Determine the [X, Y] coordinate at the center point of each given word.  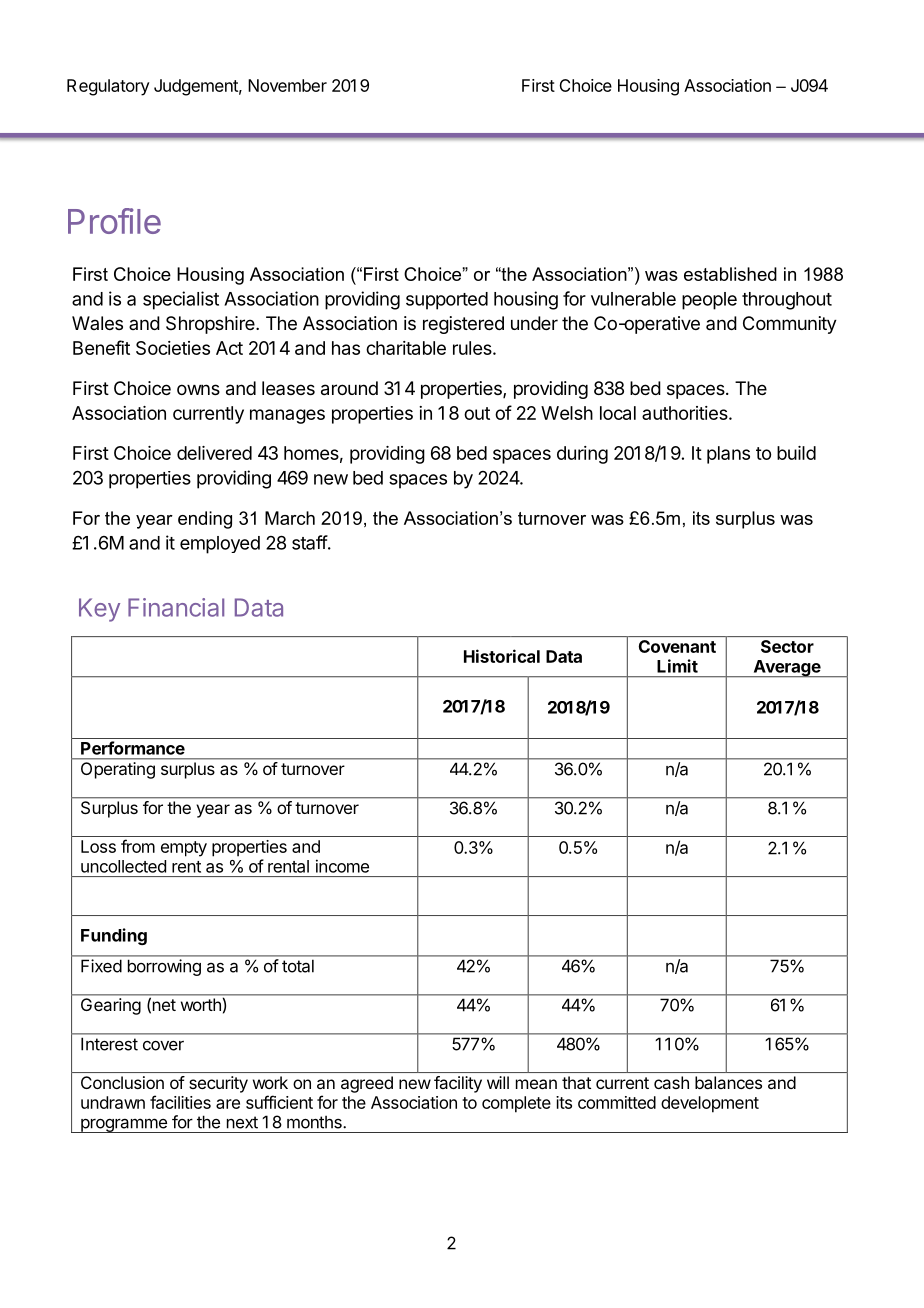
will [498, 1082]
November [287, 85]
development [710, 1104]
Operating [118, 770]
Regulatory [108, 87]
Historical [502, 656]
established [730, 274]
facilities [180, 1102]
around [349, 388]
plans [728, 455]
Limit [677, 666]
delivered [214, 453]
